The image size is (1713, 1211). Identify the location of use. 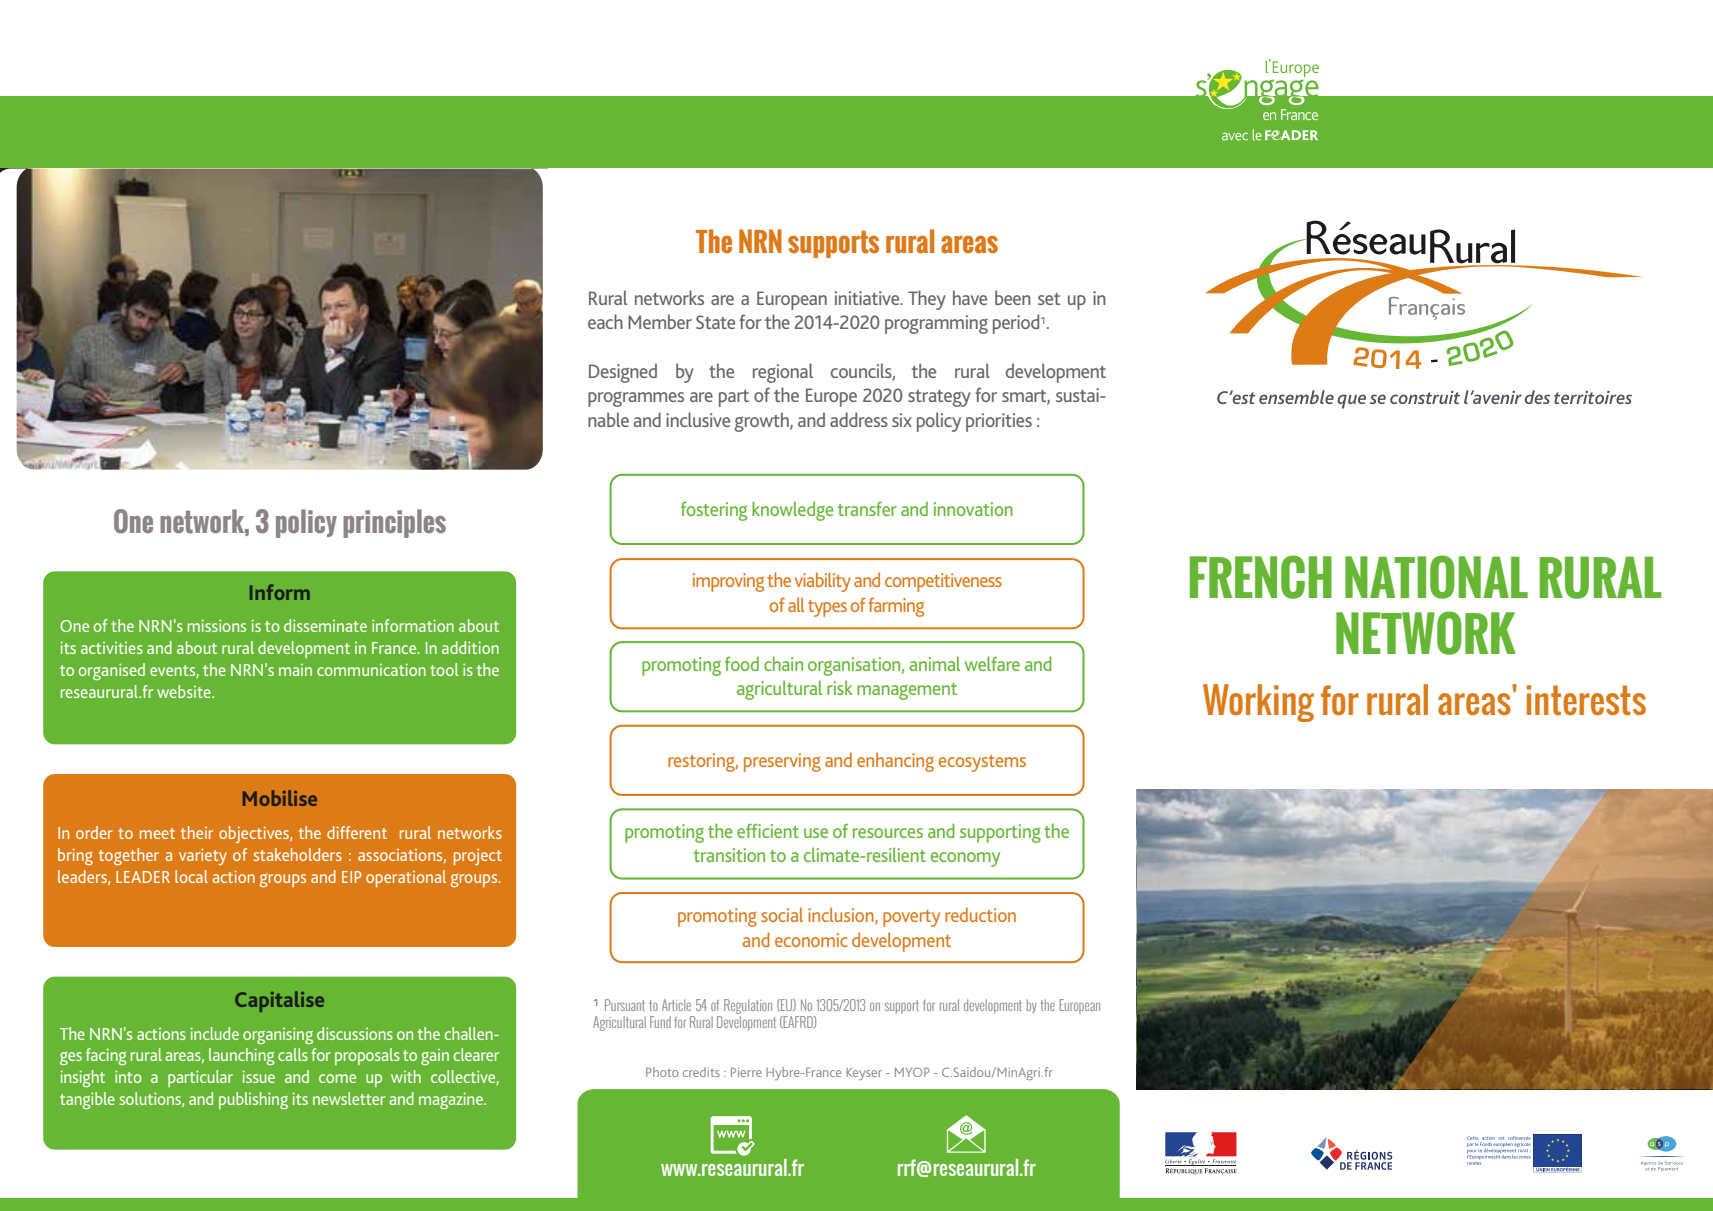
(816, 833).
